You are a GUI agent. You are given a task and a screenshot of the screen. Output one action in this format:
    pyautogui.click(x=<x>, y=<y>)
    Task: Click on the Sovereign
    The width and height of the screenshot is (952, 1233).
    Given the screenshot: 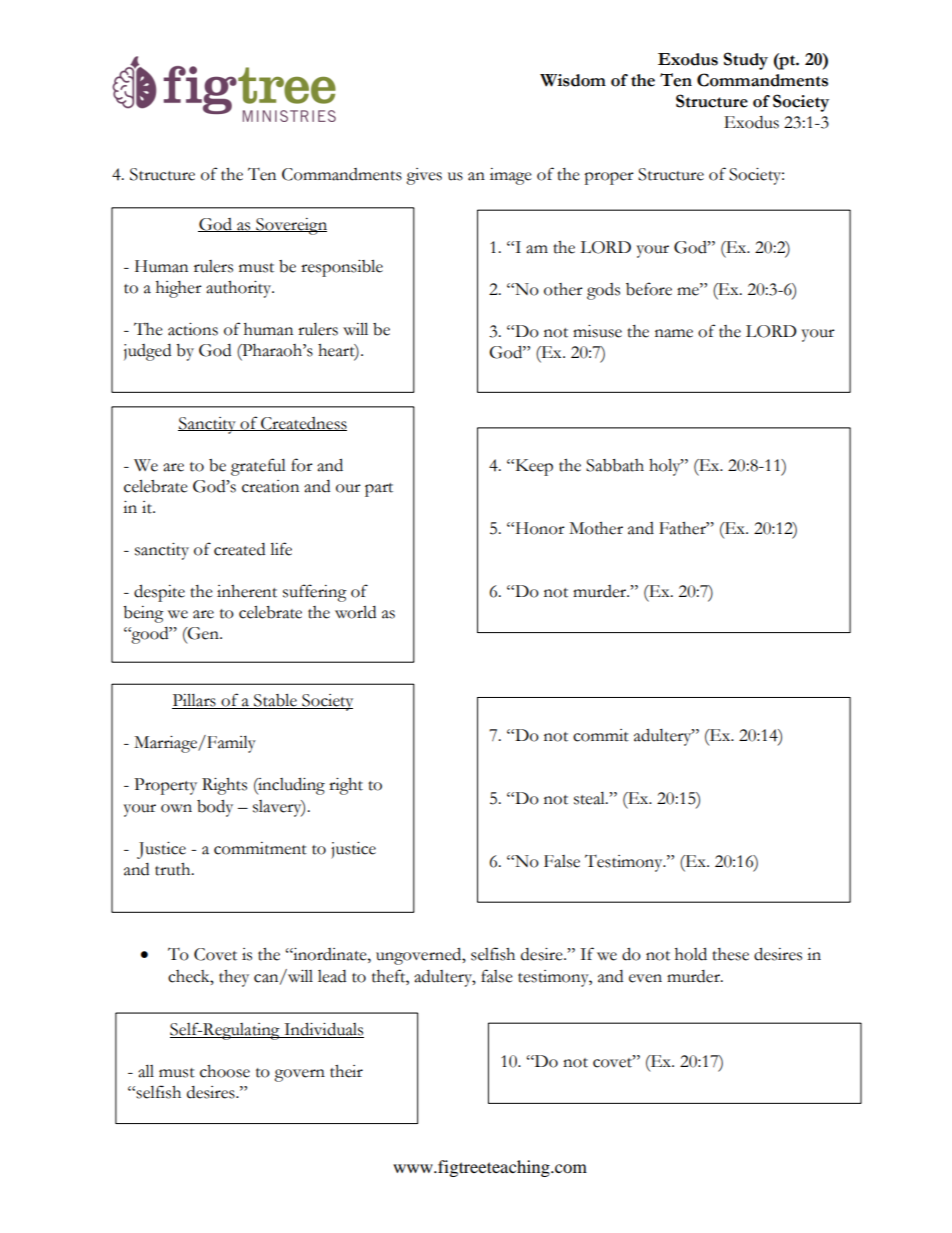 What is the action you would take?
    pyautogui.click(x=290, y=226)
